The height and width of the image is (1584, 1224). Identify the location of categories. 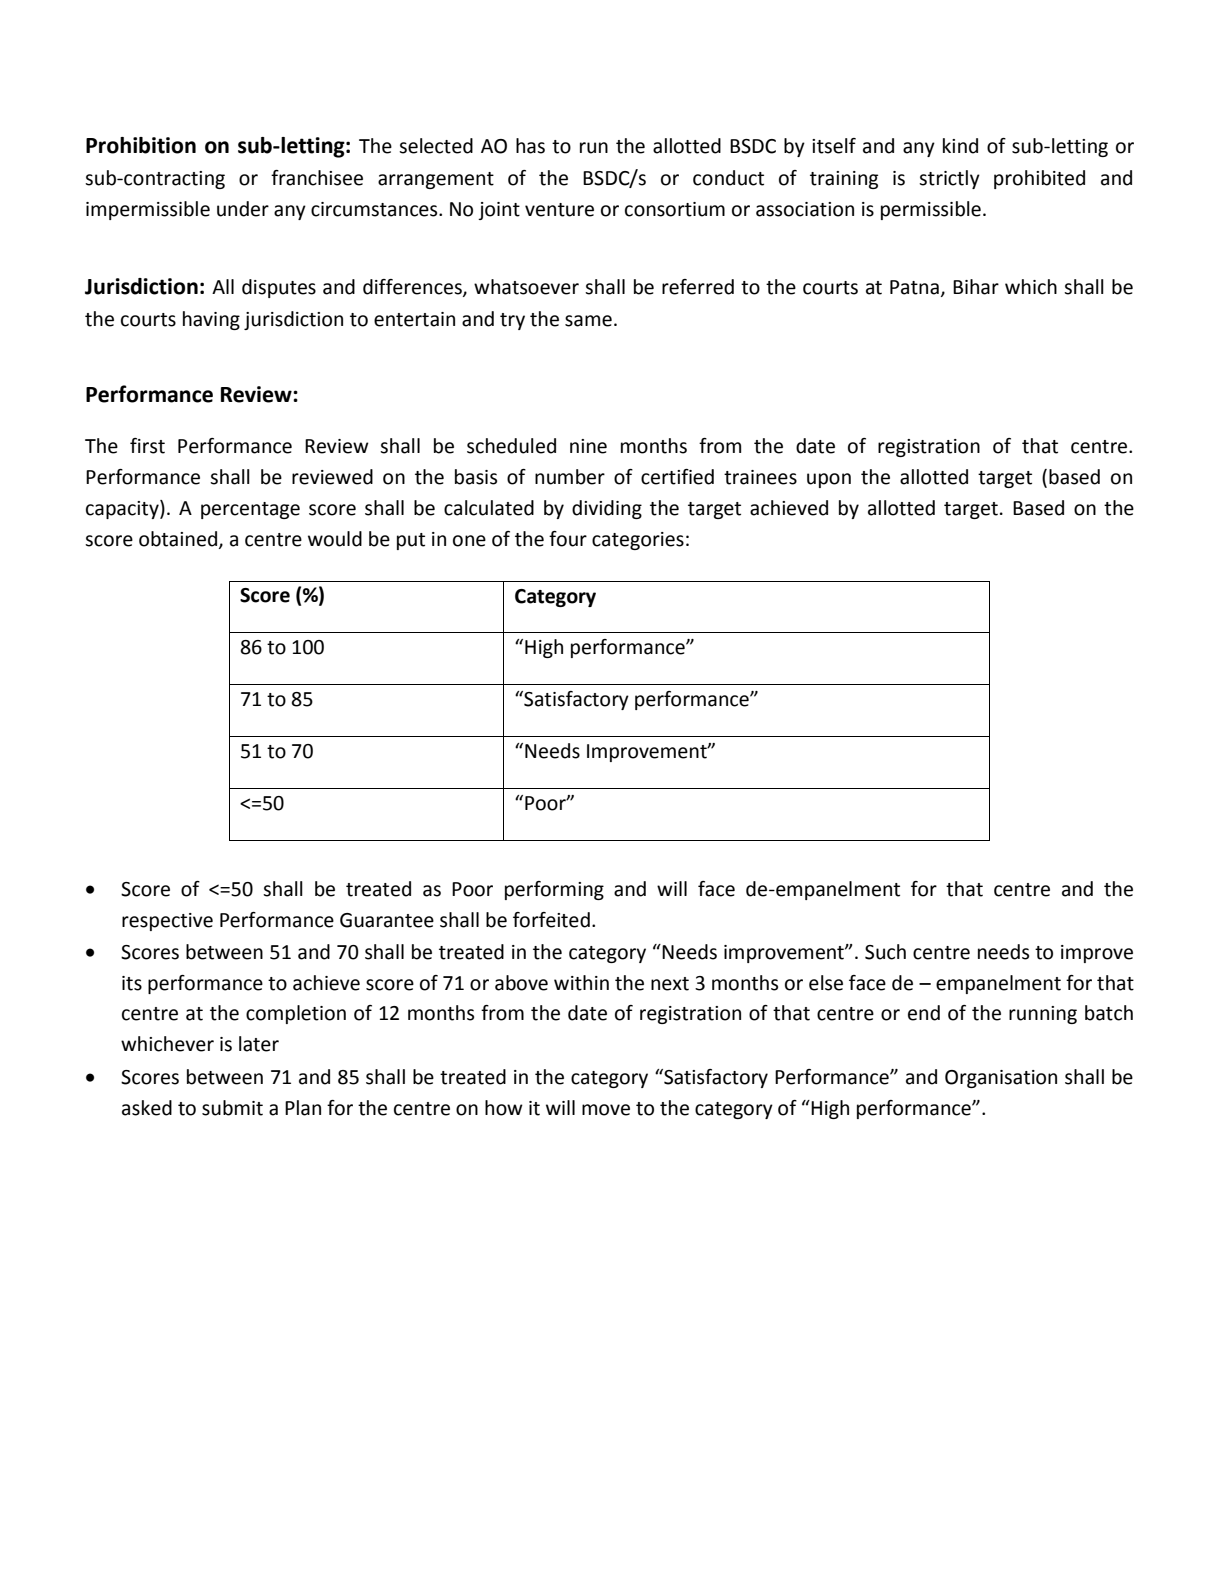
(638, 541).
